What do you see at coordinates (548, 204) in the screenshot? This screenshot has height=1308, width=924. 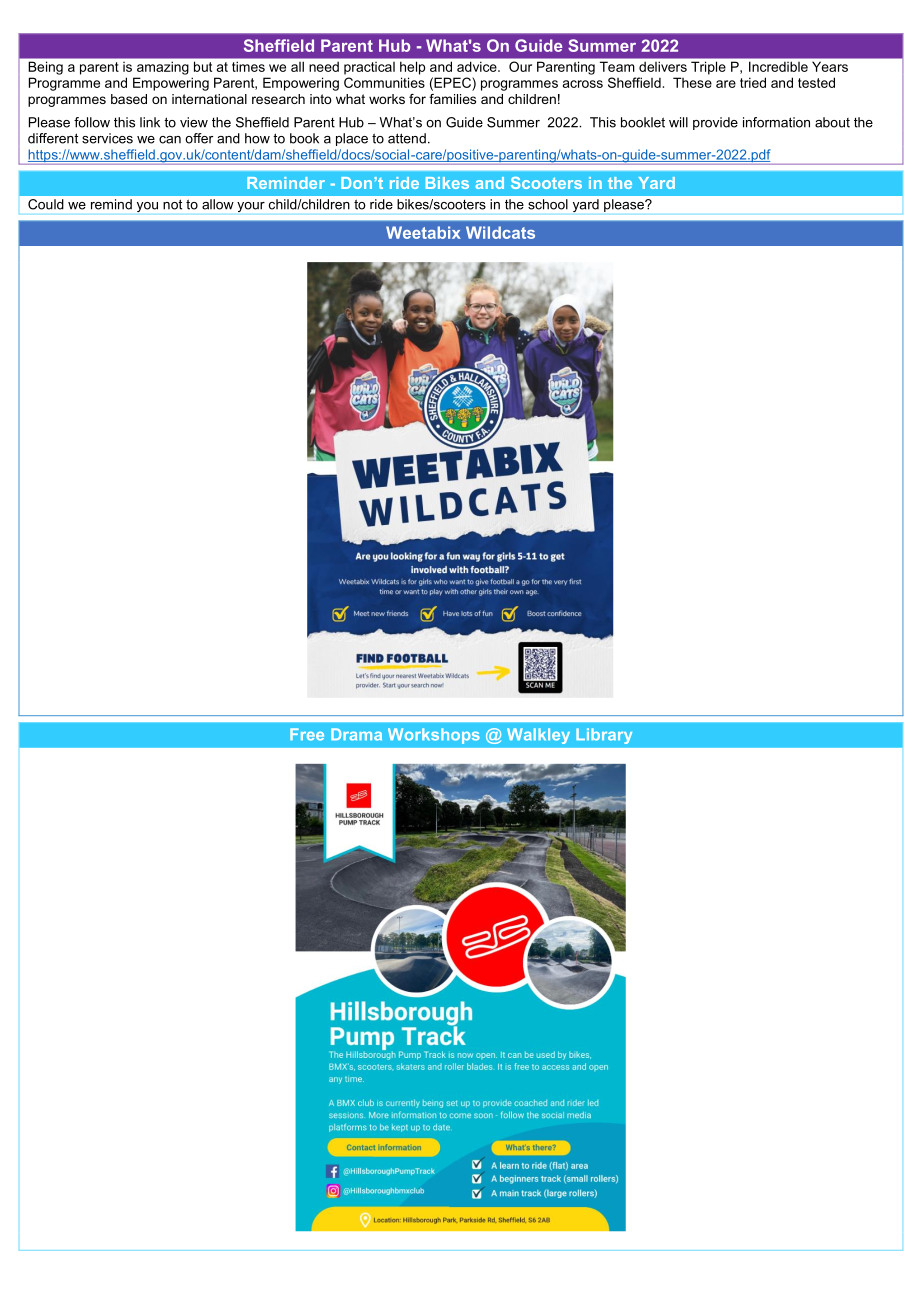 I see `school` at bounding box center [548, 204].
